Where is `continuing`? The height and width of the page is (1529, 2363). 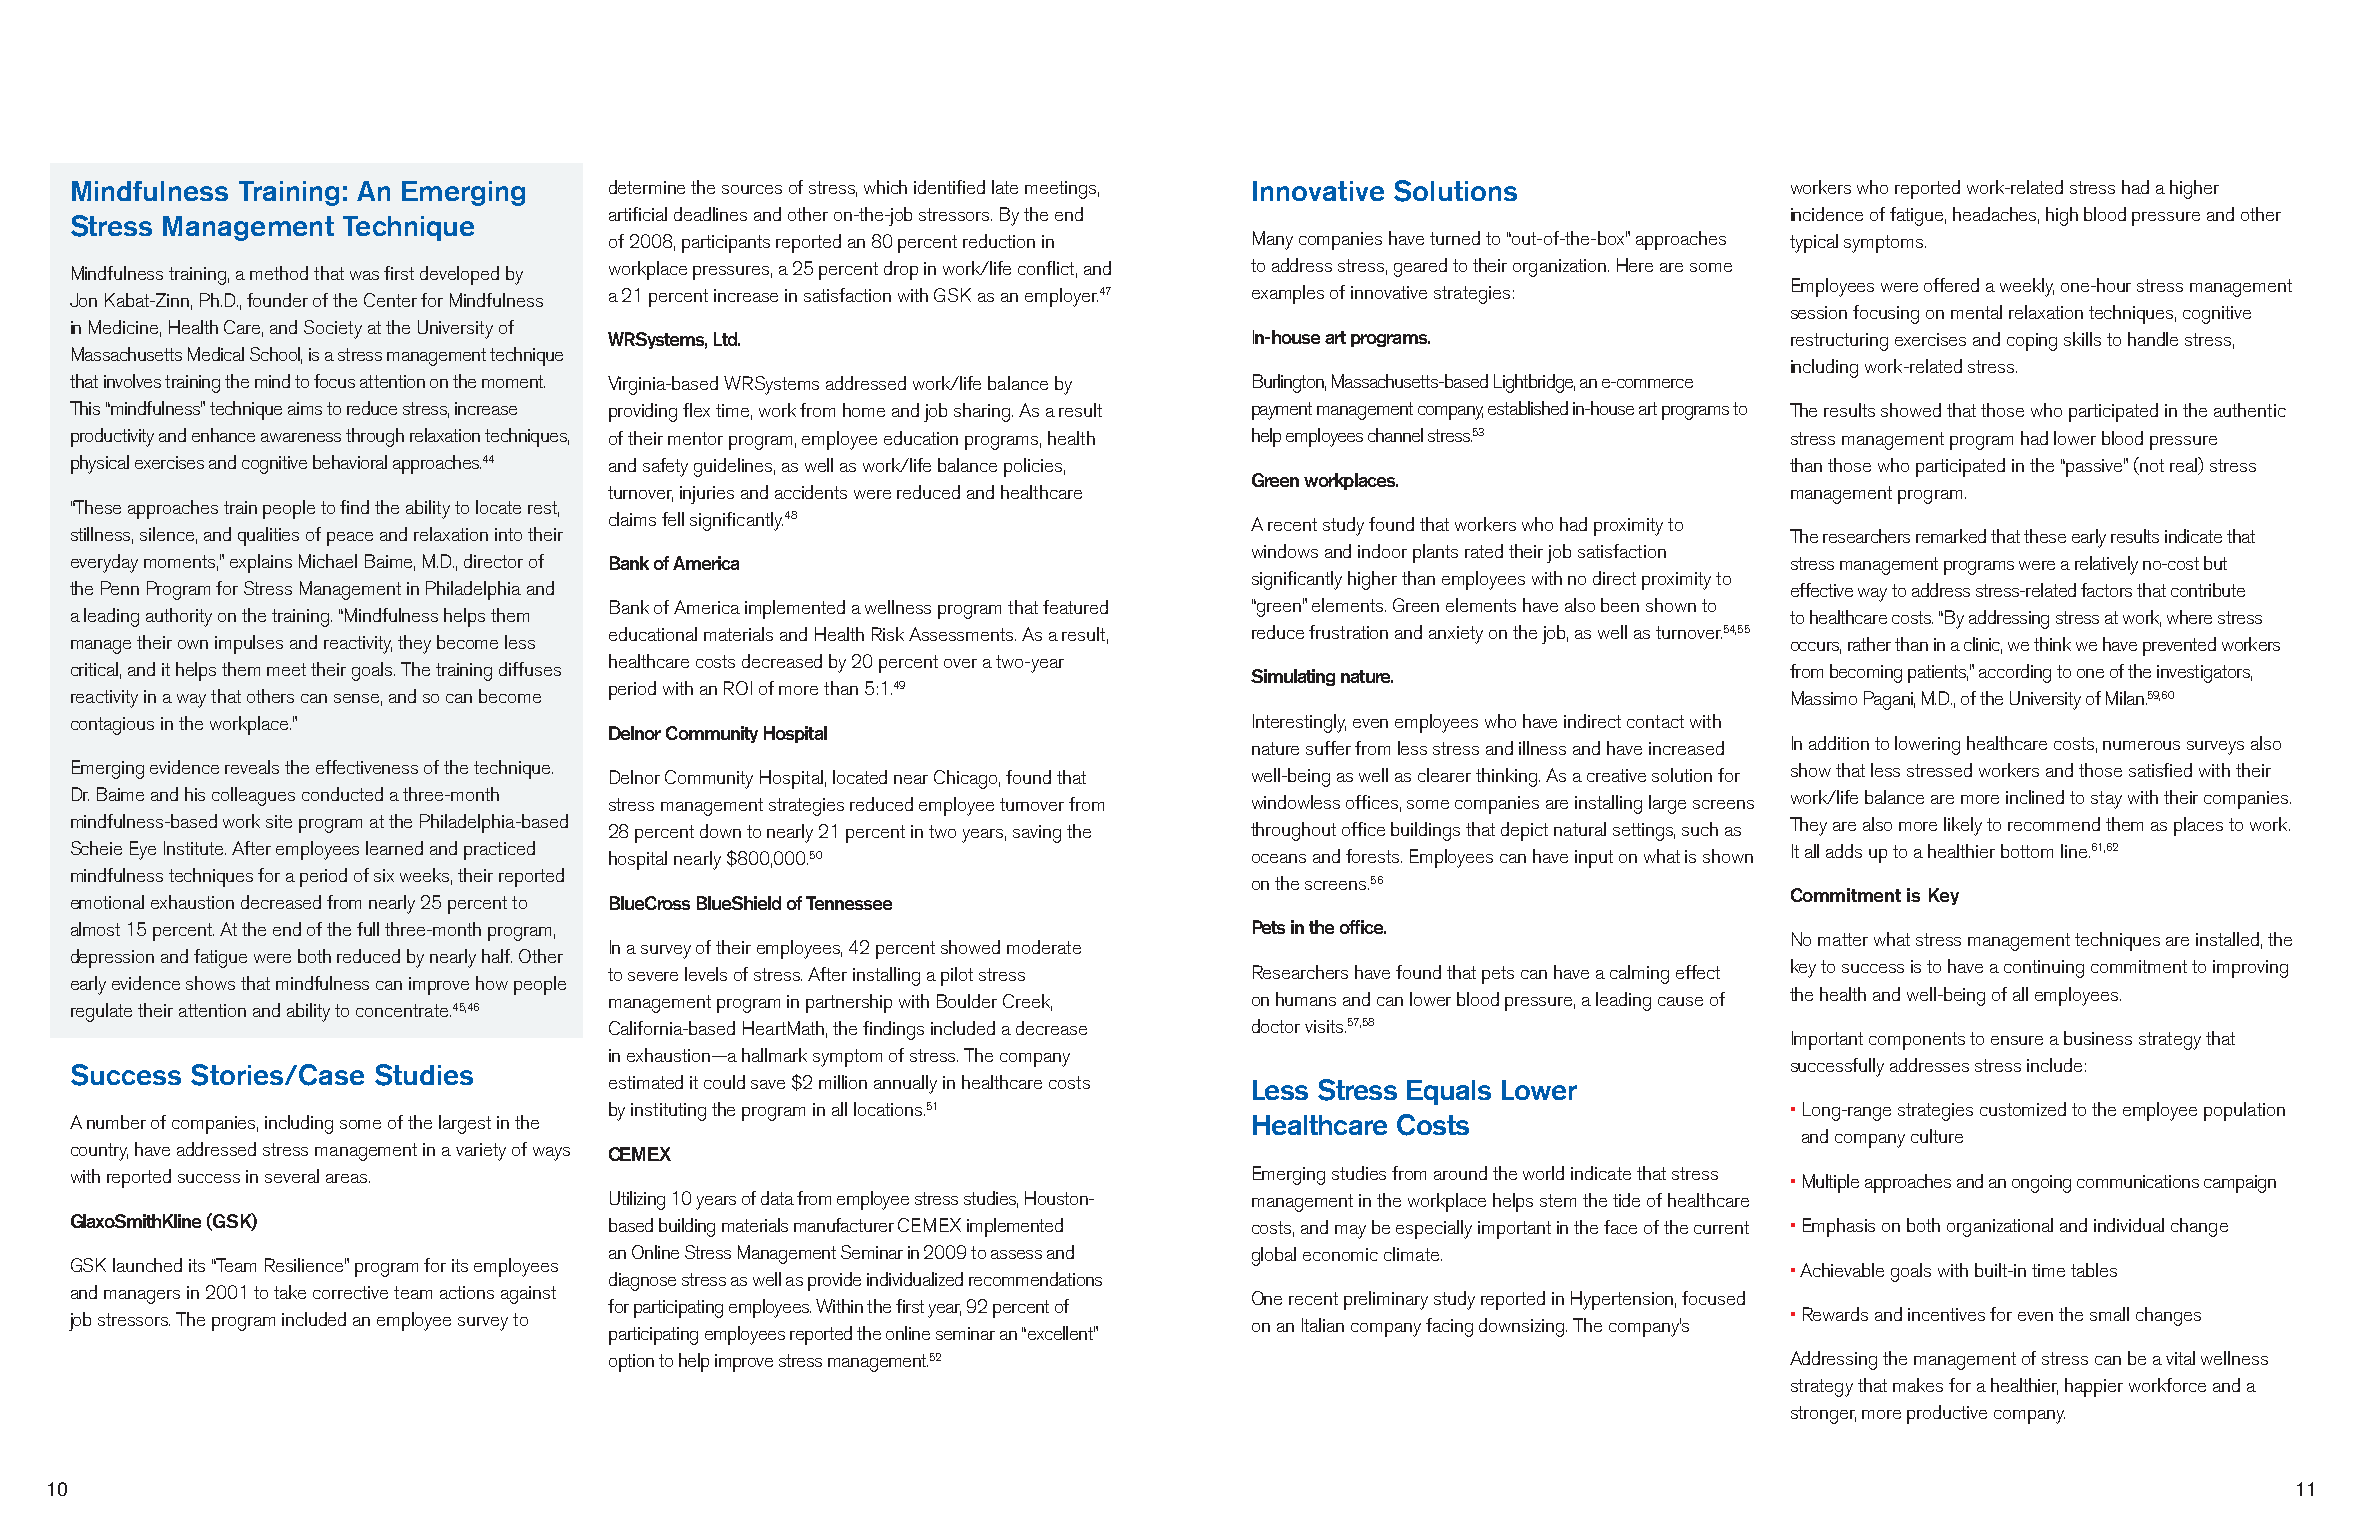
continuing is located at coordinates (2044, 969).
